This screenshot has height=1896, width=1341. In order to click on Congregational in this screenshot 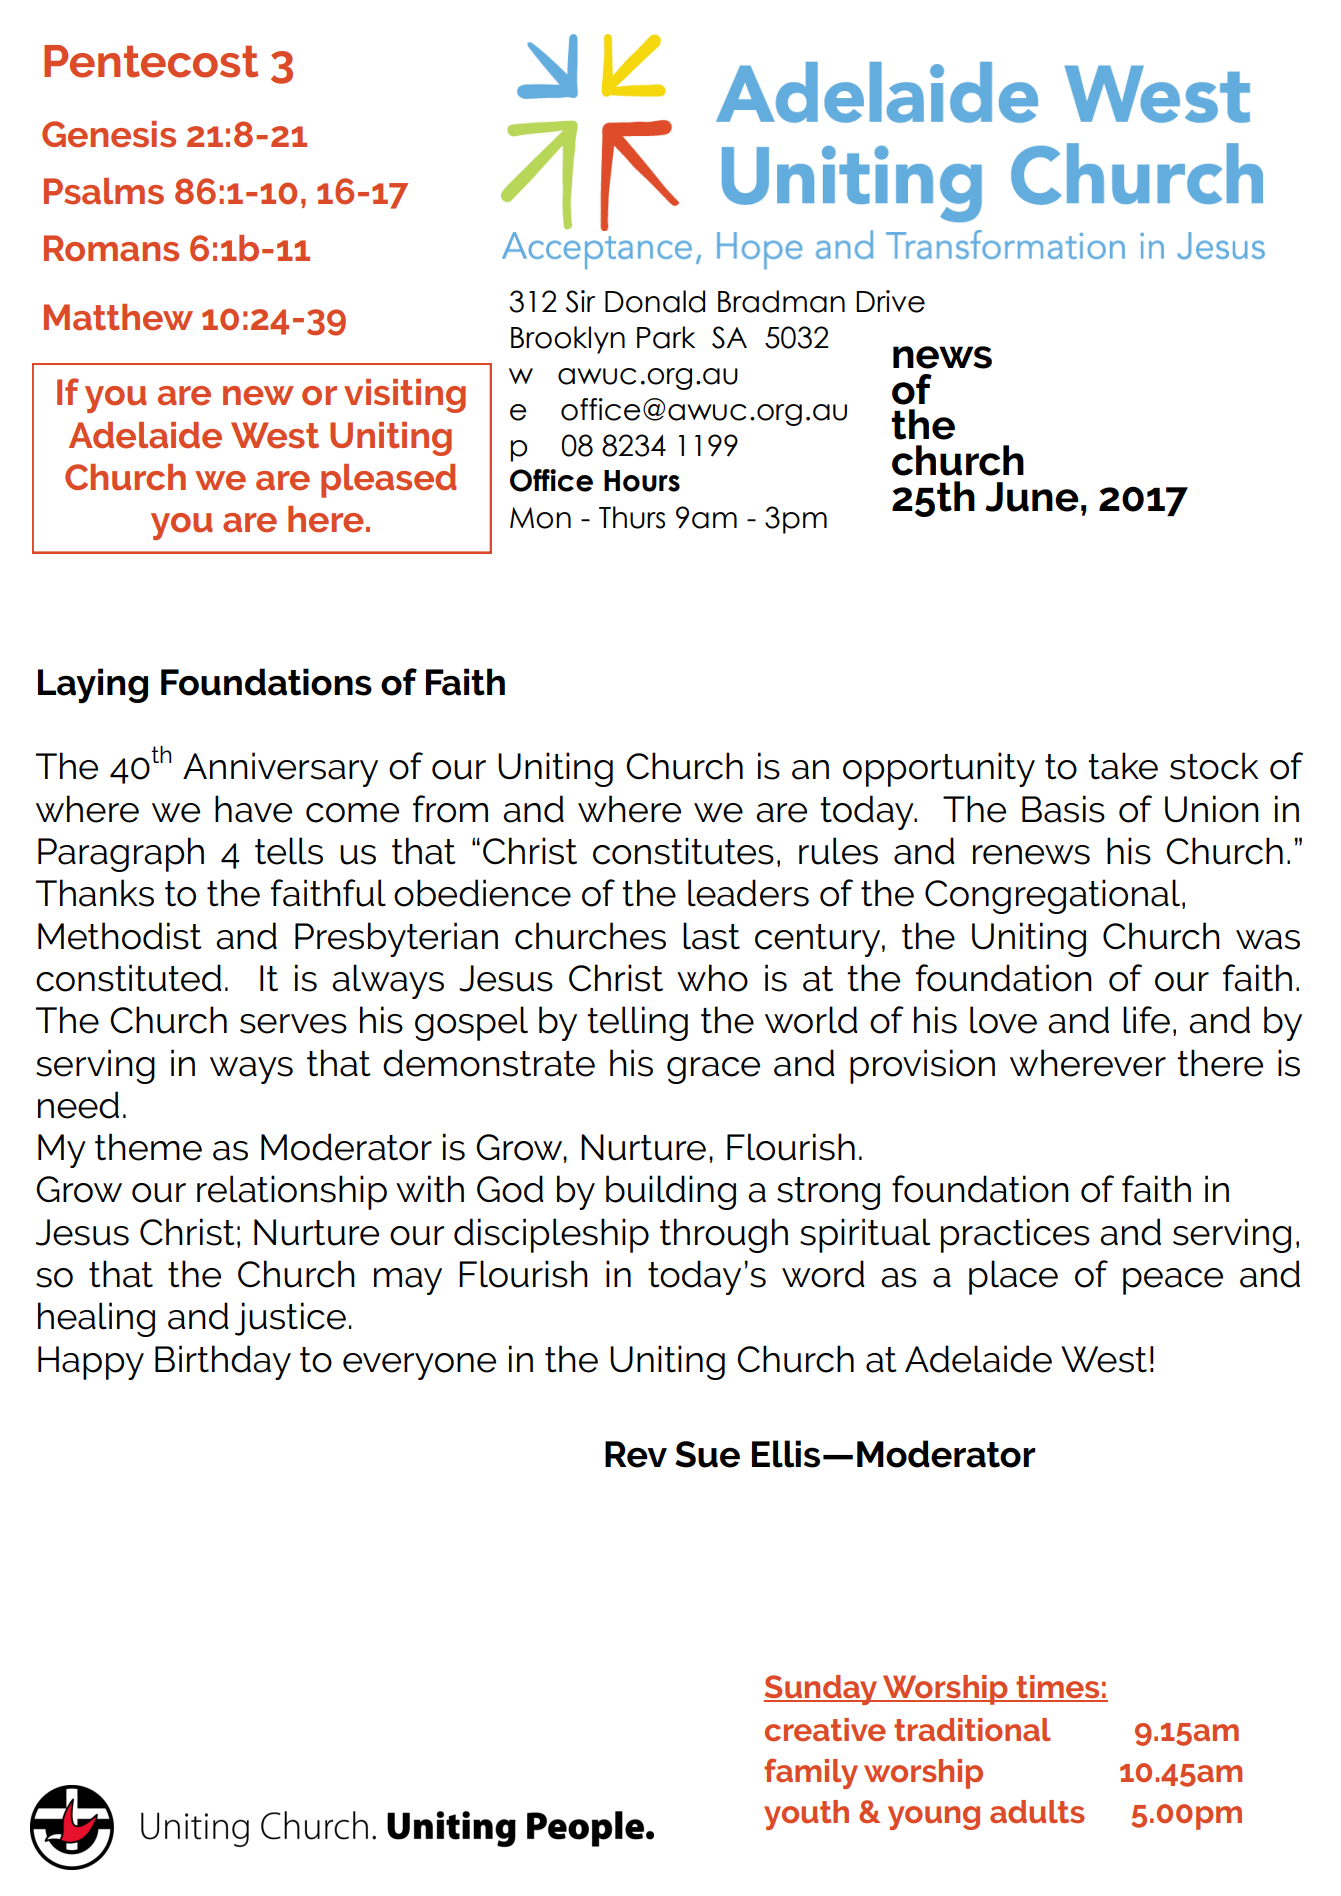, I will do `click(1052, 896)`.
